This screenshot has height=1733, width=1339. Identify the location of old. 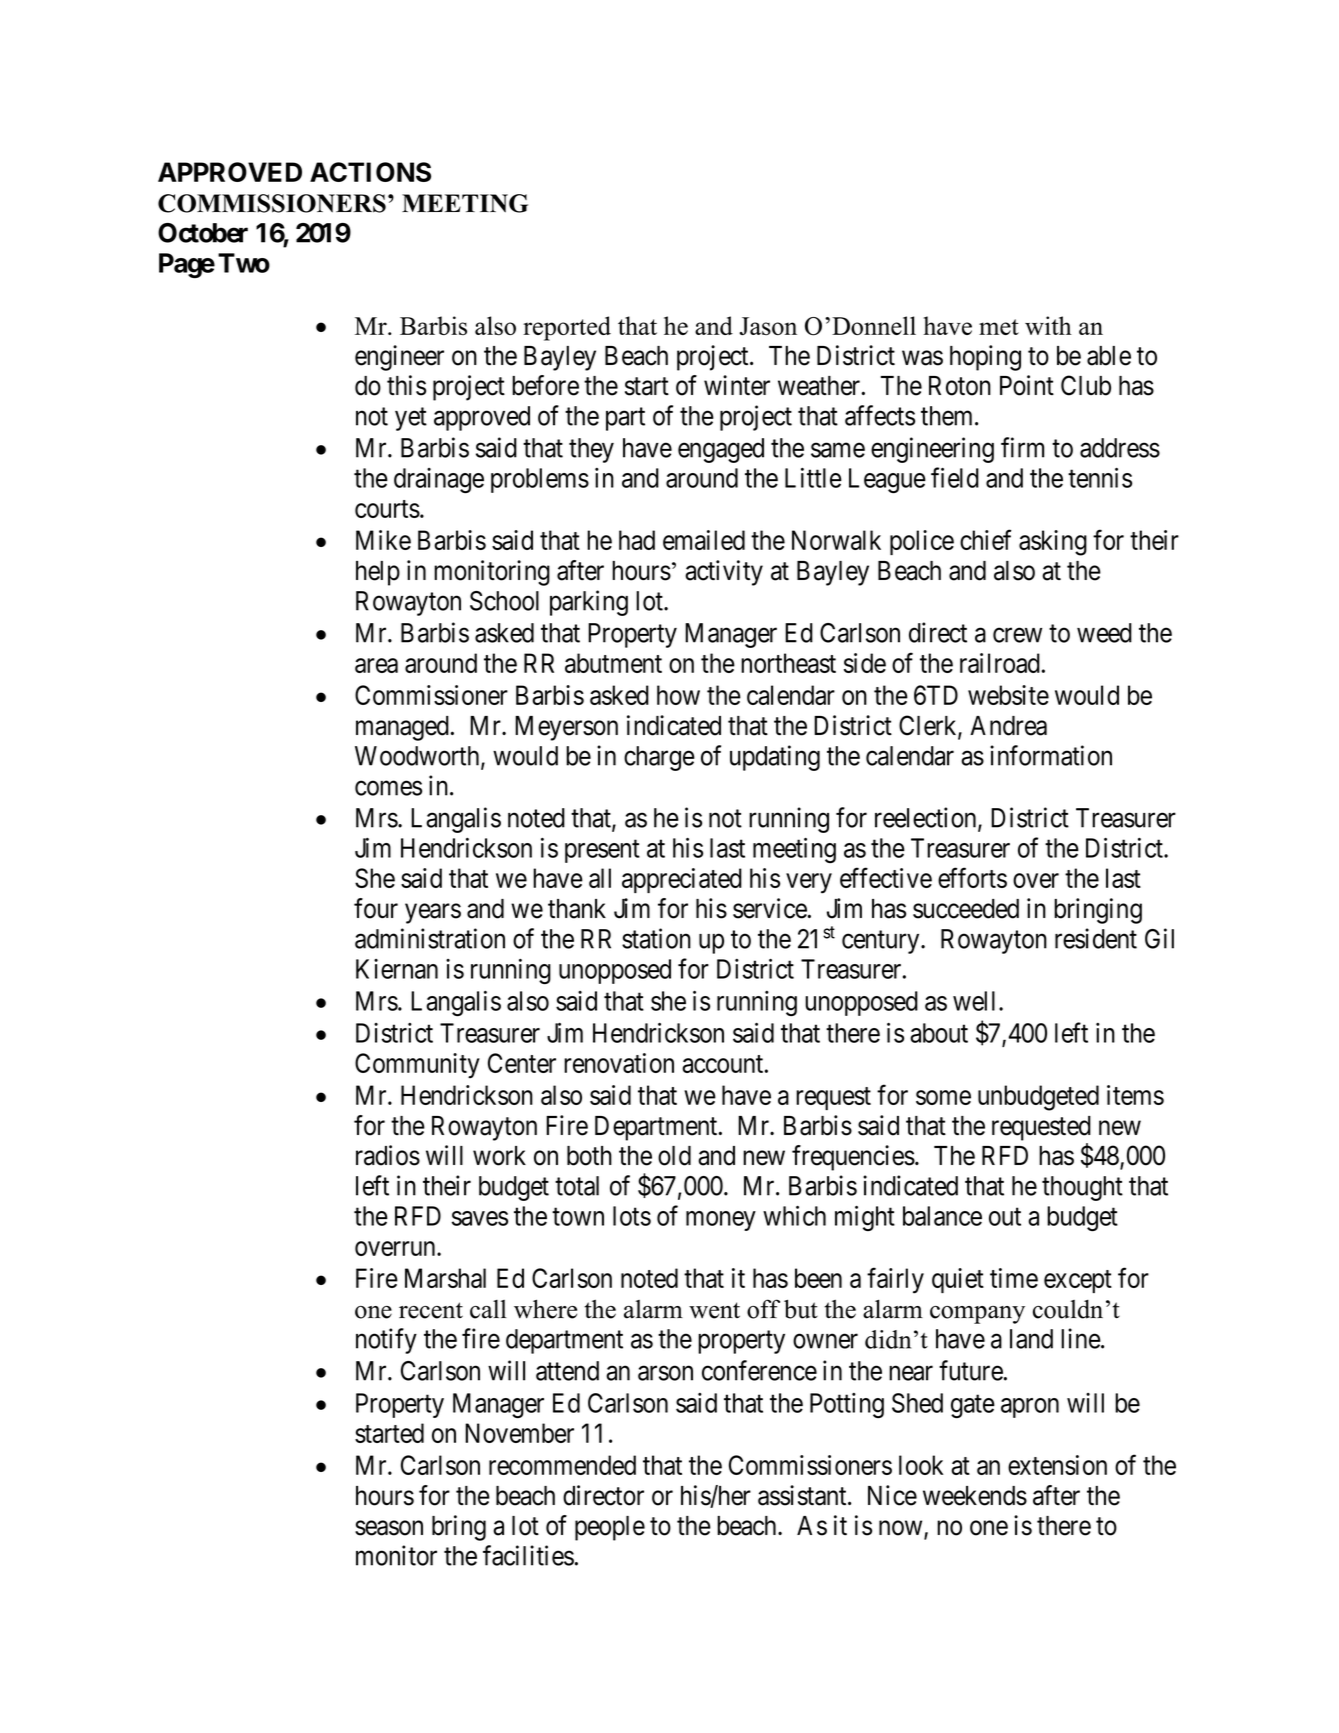
(674, 1156).
